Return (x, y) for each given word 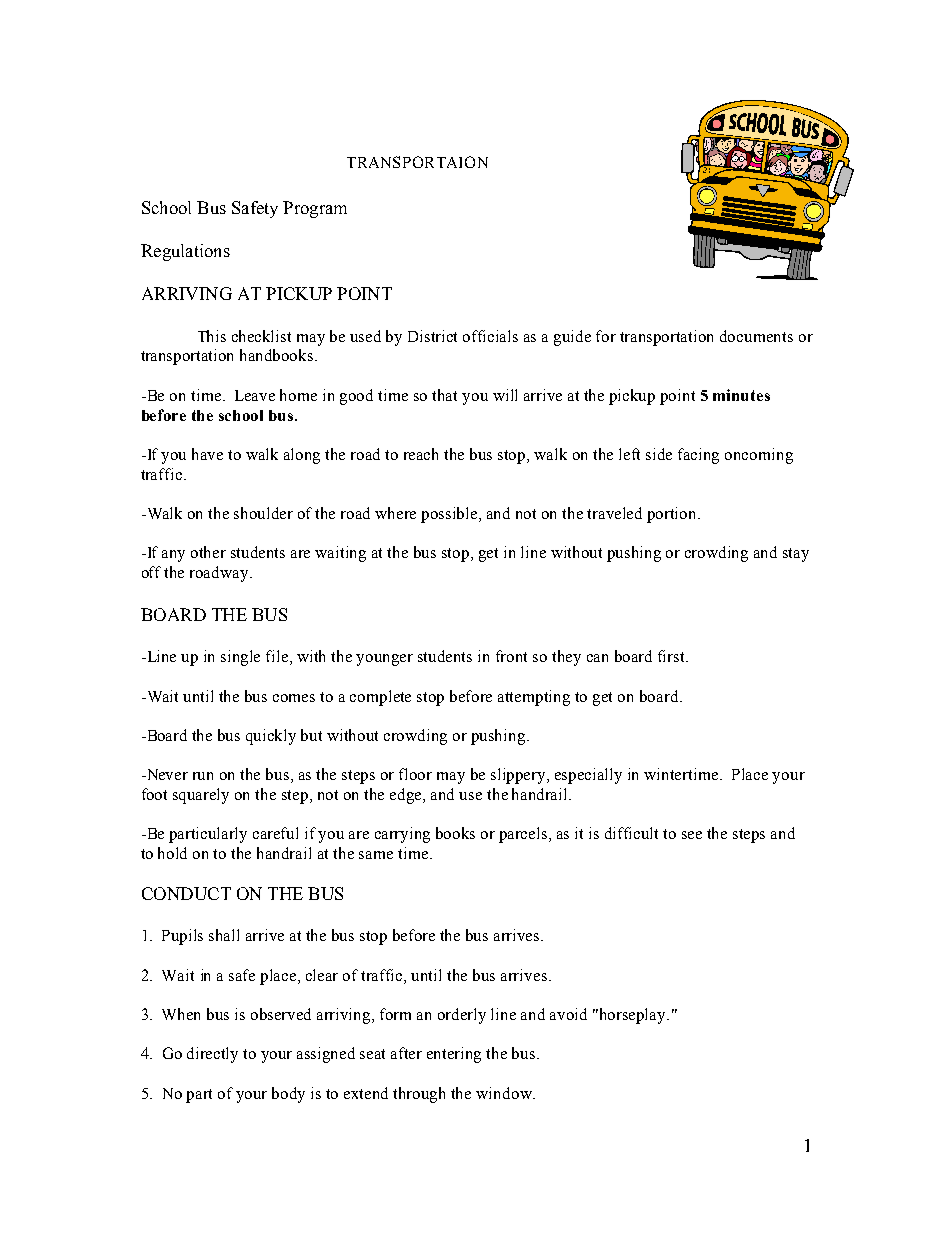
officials (490, 336)
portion (673, 515)
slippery (519, 776)
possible (450, 515)
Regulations (185, 252)
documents (756, 336)
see (692, 835)
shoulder (263, 513)
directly (212, 1055)
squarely (201, 796)
